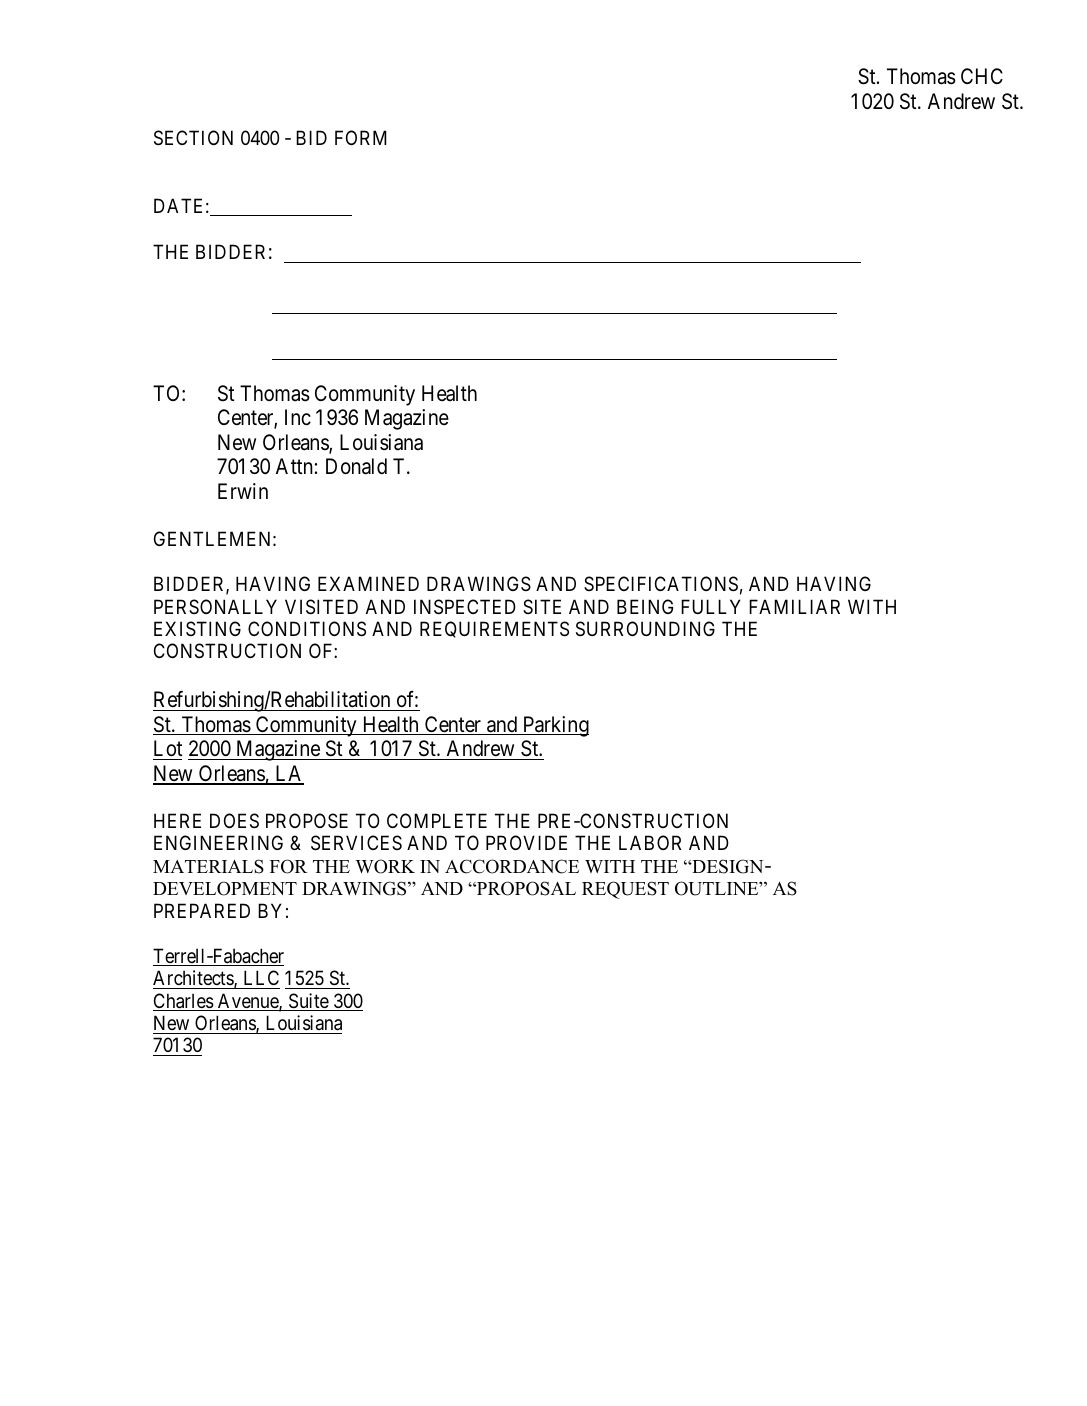 The height and width of the page is (1406, 1087). What do you see at coordinates (307, 629) in the page?
I see `CONDITIONS` at bounding box center [307, 629].
